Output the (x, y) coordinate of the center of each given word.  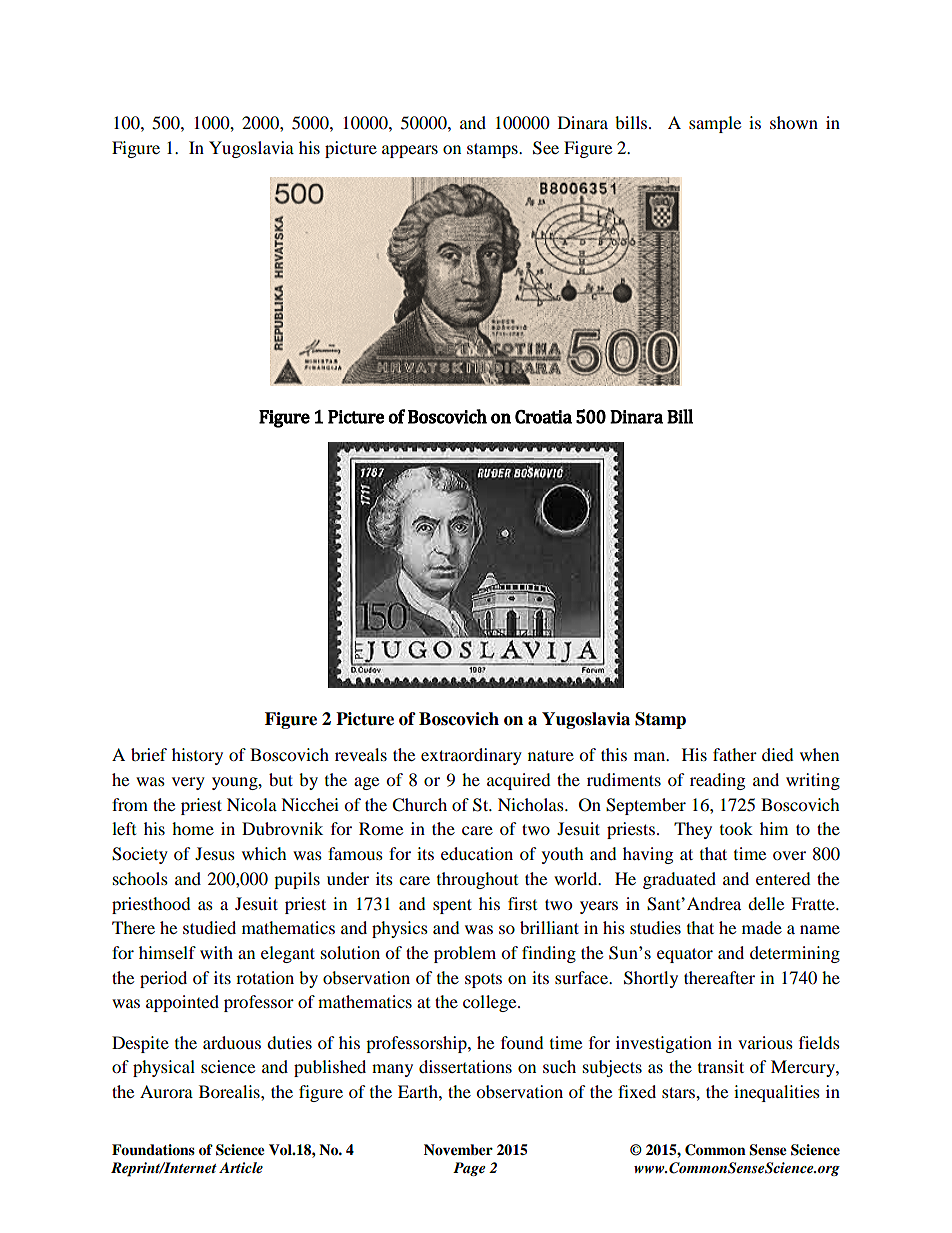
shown (794, 122)
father (735, 754)
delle (766, 903)
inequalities (777, 1093)
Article (241, 1167)
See (546, 148)
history (197, 756)
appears (410, 151)
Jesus (215, 853)
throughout (477, 880)
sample (715, 124)
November (458, 1150)
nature (551, 755)
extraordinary (471, 756)
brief (149, 754)
